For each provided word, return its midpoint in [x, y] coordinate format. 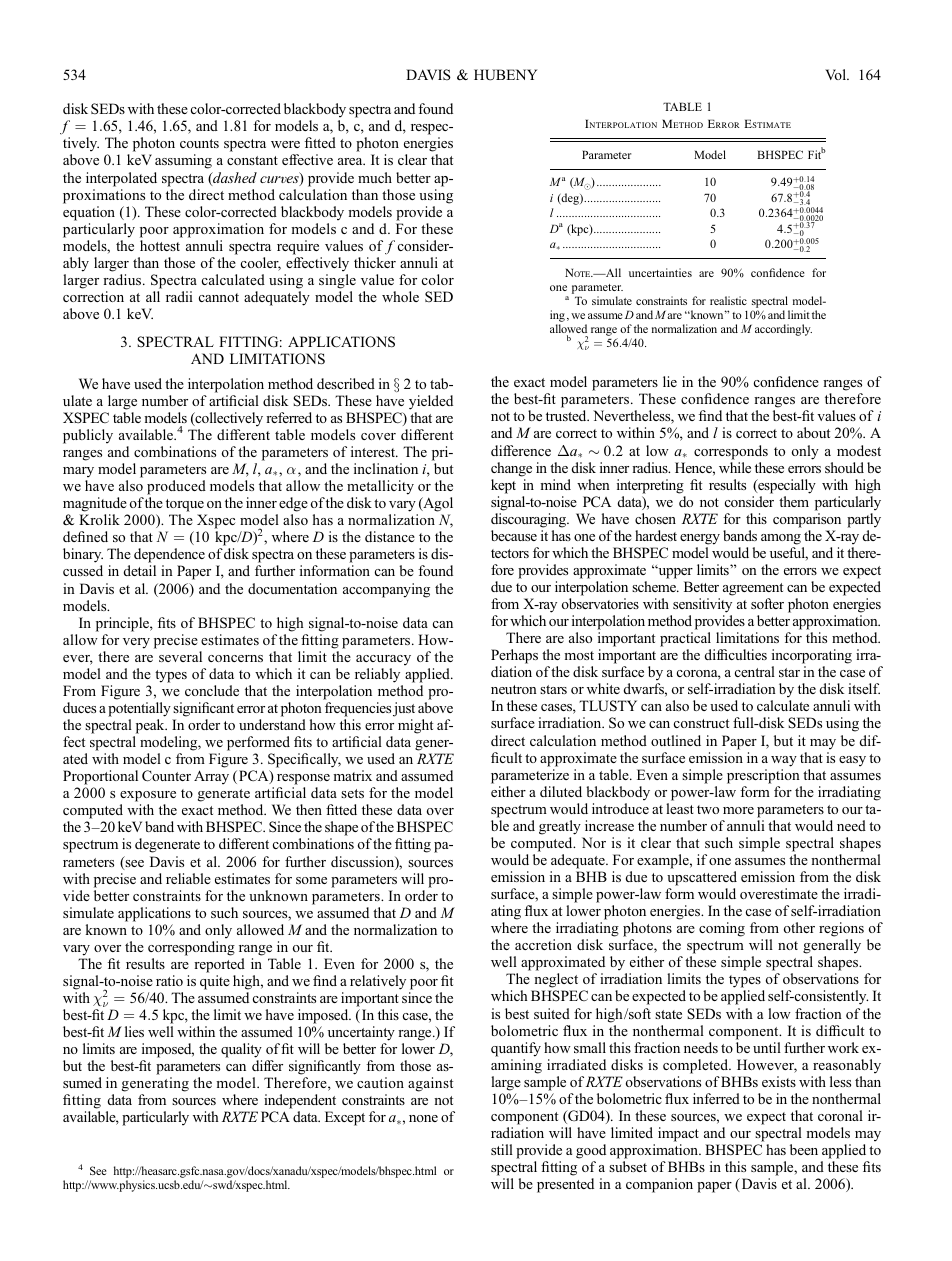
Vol [836, 74]
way [784, 761]
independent [299, 1103]
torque [186, 507]
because [514, 535]
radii [179, 296]
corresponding [191, 948]
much [375, 177]
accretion [543, 944]
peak [151, 726]
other [799, 927]
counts [199, 143]
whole [400, 296]
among [781, 539]
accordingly [783, 330]
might [415, 726]
